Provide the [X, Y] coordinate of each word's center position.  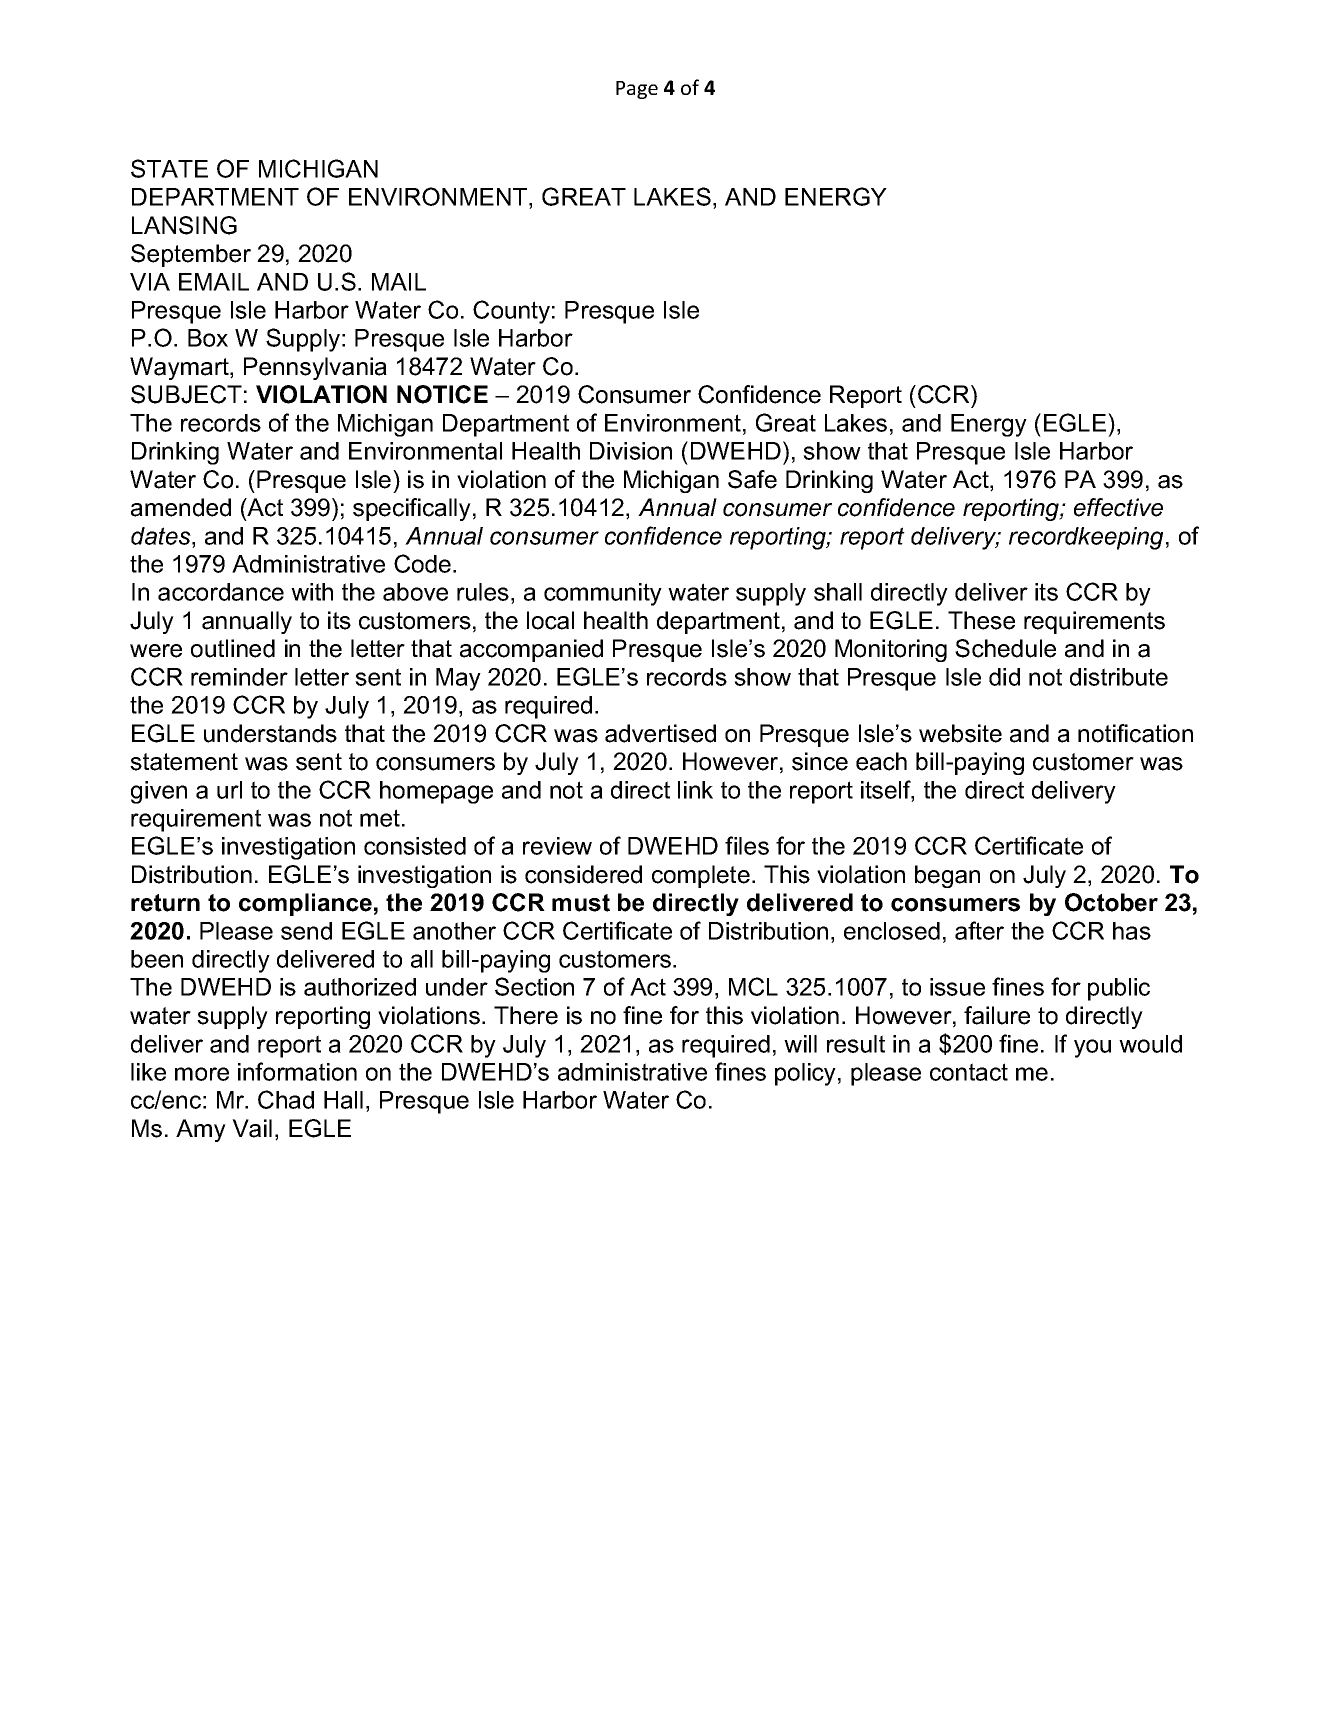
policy [805, 1074]
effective [1118, 507]
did [1004, 677]
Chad [286, 1099]
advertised [660, 733]
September [191, 255]
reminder [239, 677]
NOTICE [442, 394]
